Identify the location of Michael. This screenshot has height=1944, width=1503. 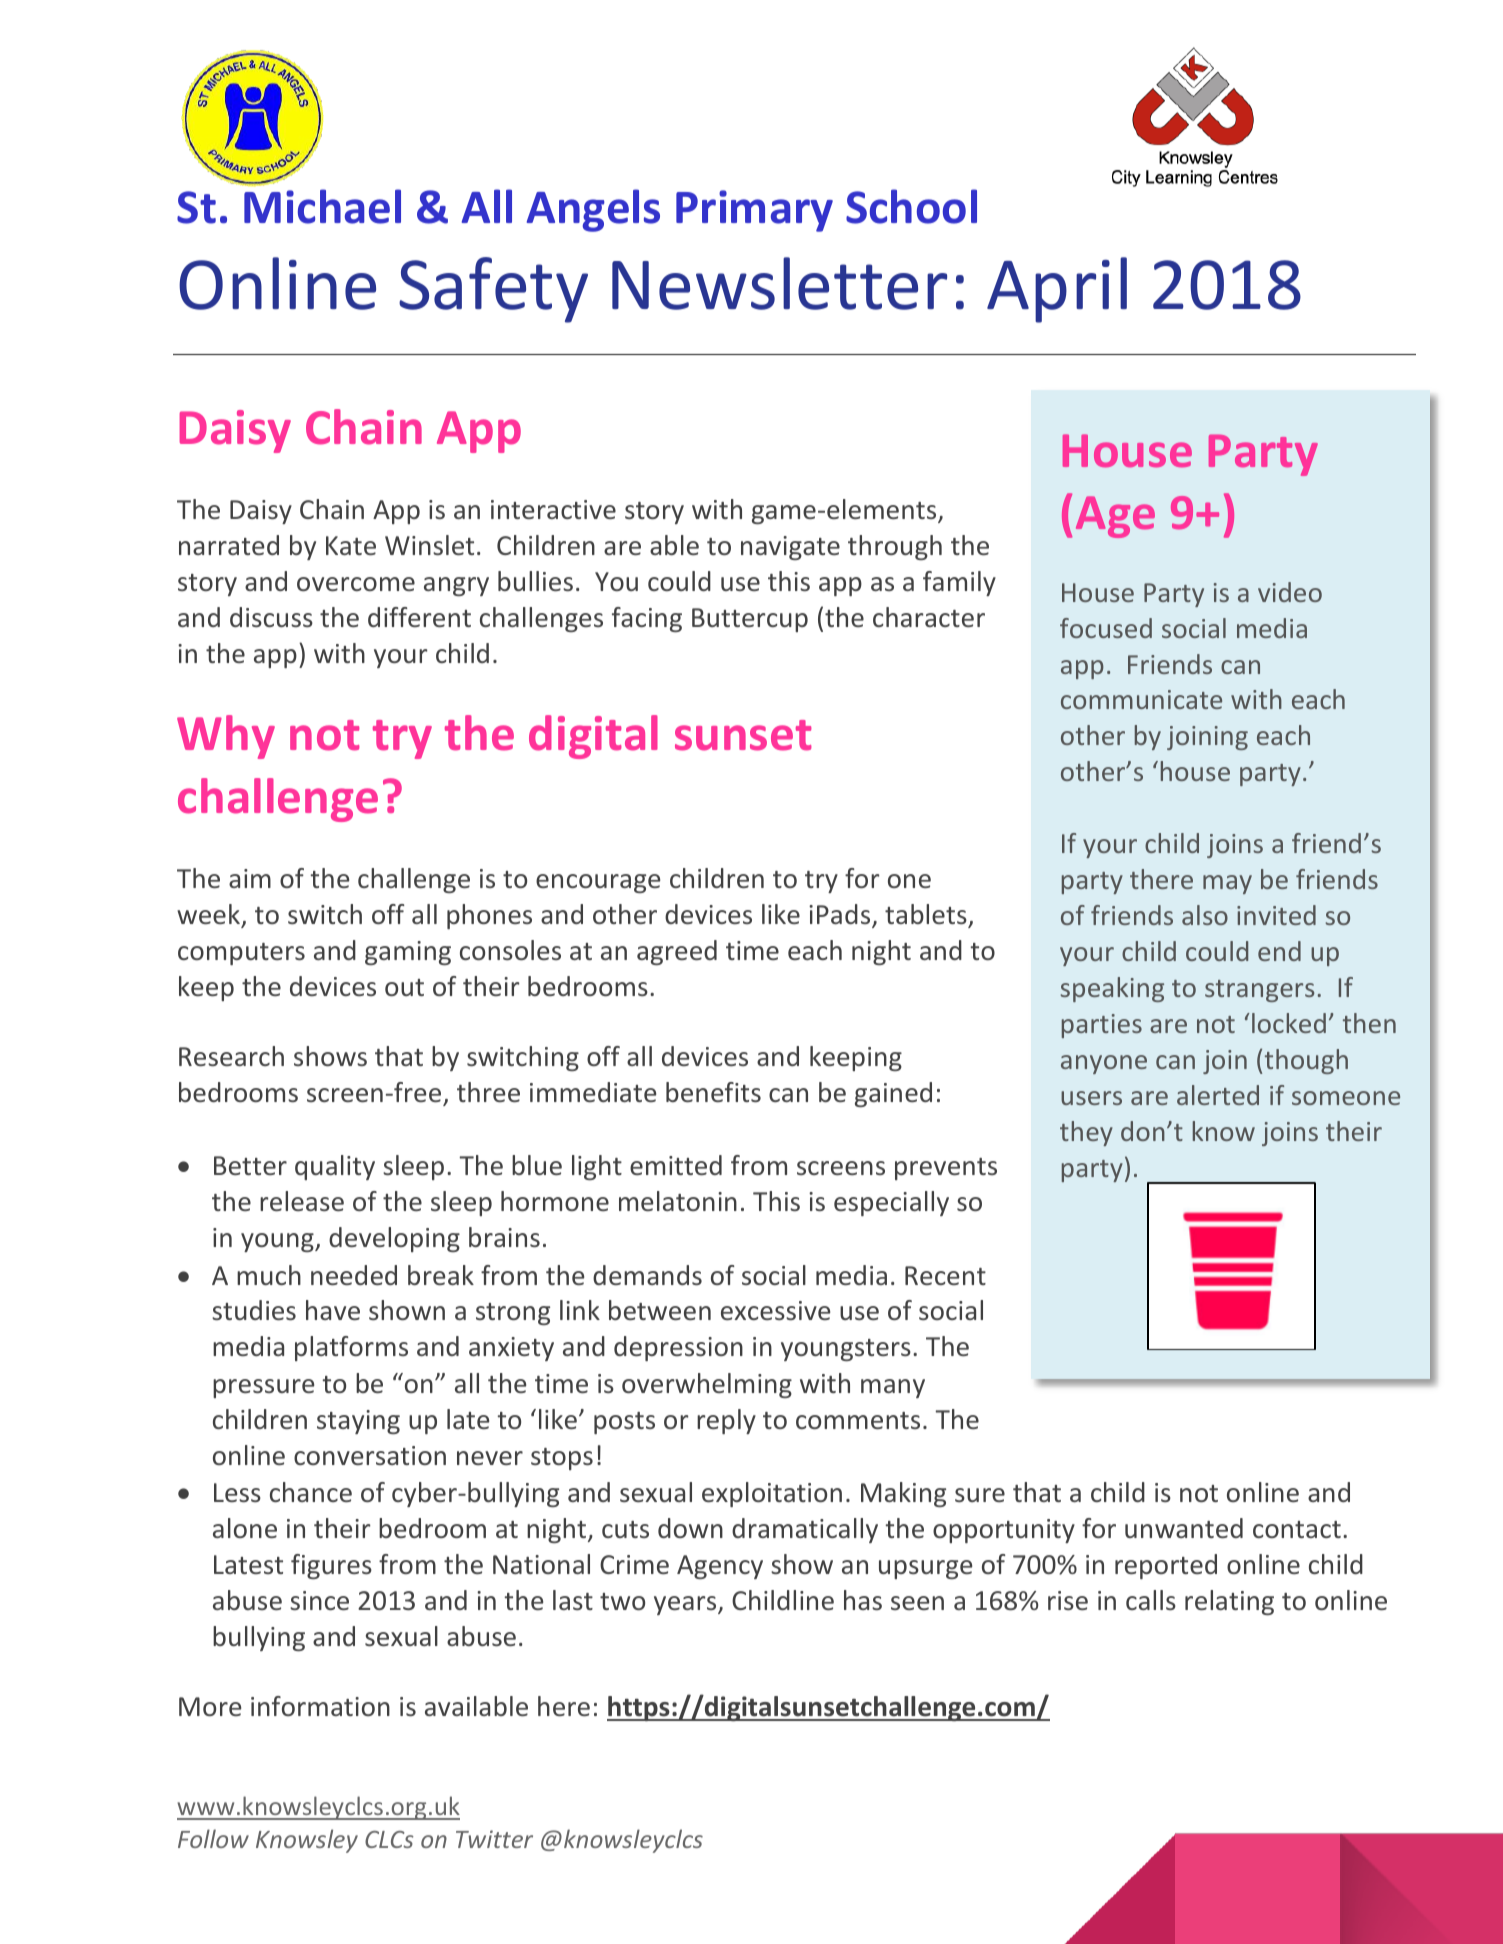
(322, 206).
